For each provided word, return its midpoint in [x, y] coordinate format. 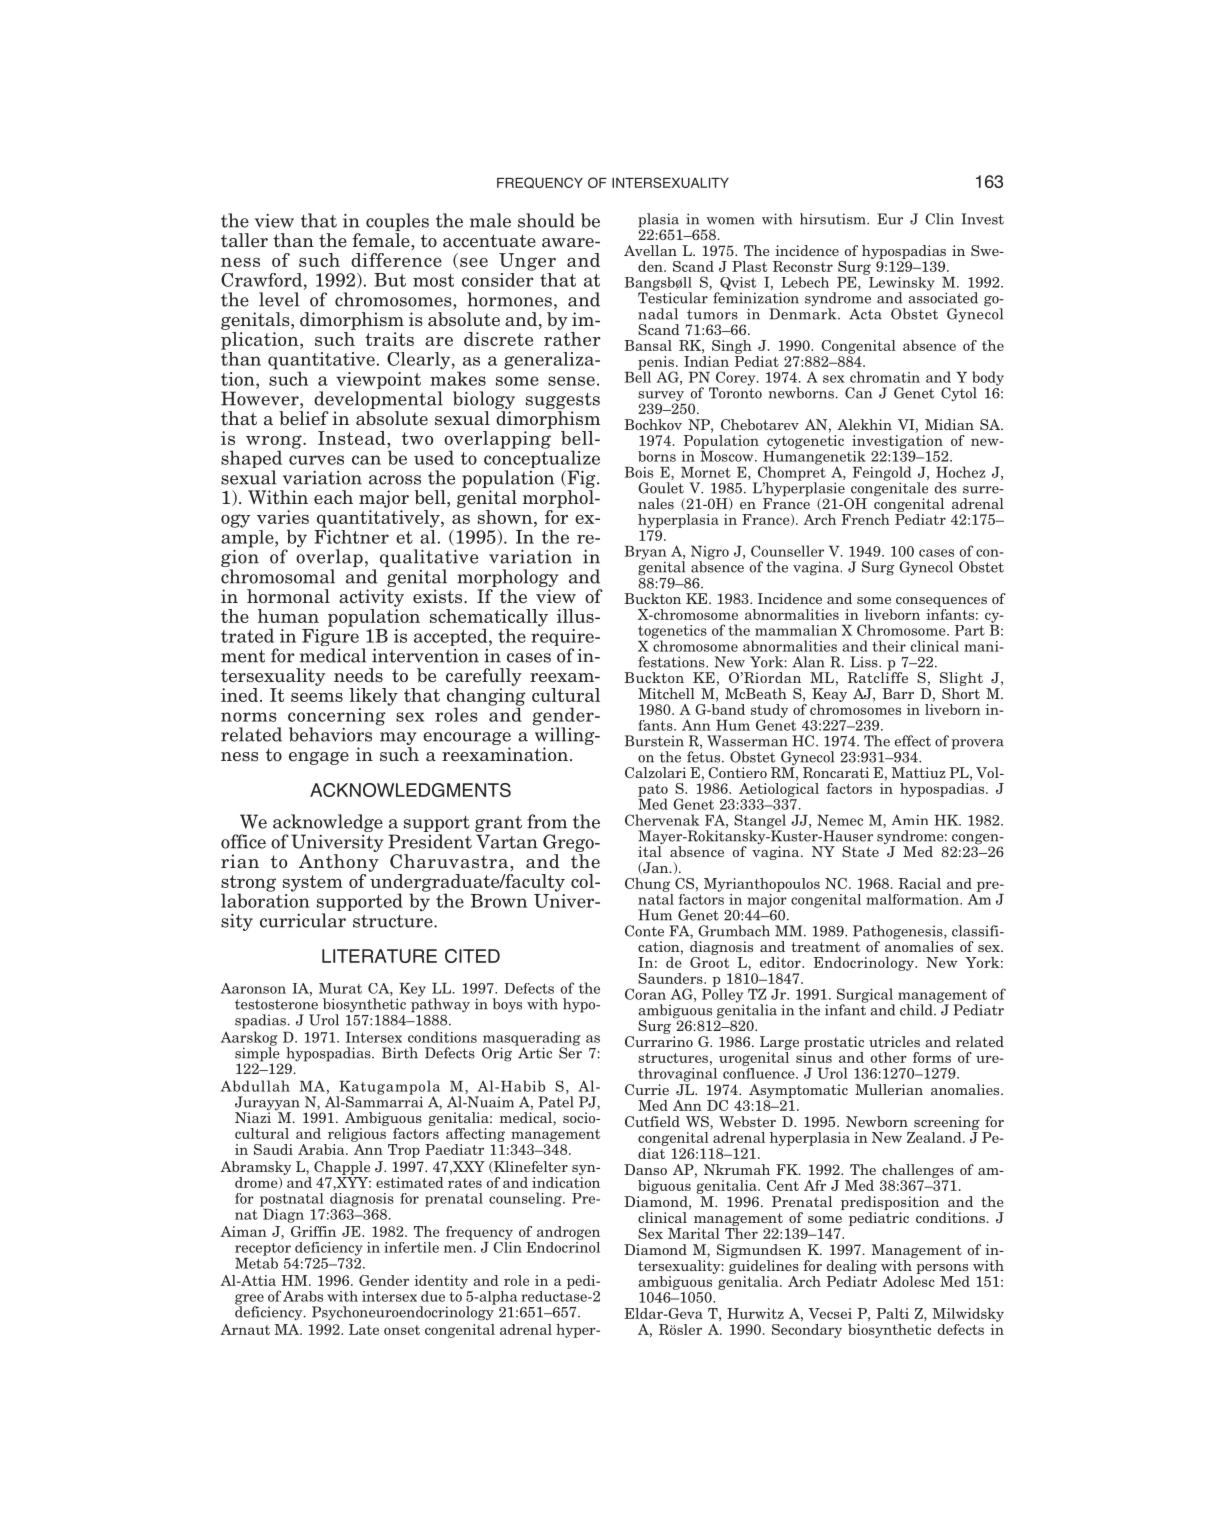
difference [396, 260]
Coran [645, 994]
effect [913, 741]
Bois [639, 472]
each [333, 497]
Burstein [654, 741]
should [546, 220]
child [917, 1010]
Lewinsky [900, 283]
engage [319, 758]
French [866, 519]
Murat [340, 988]
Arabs [303, 1296]
